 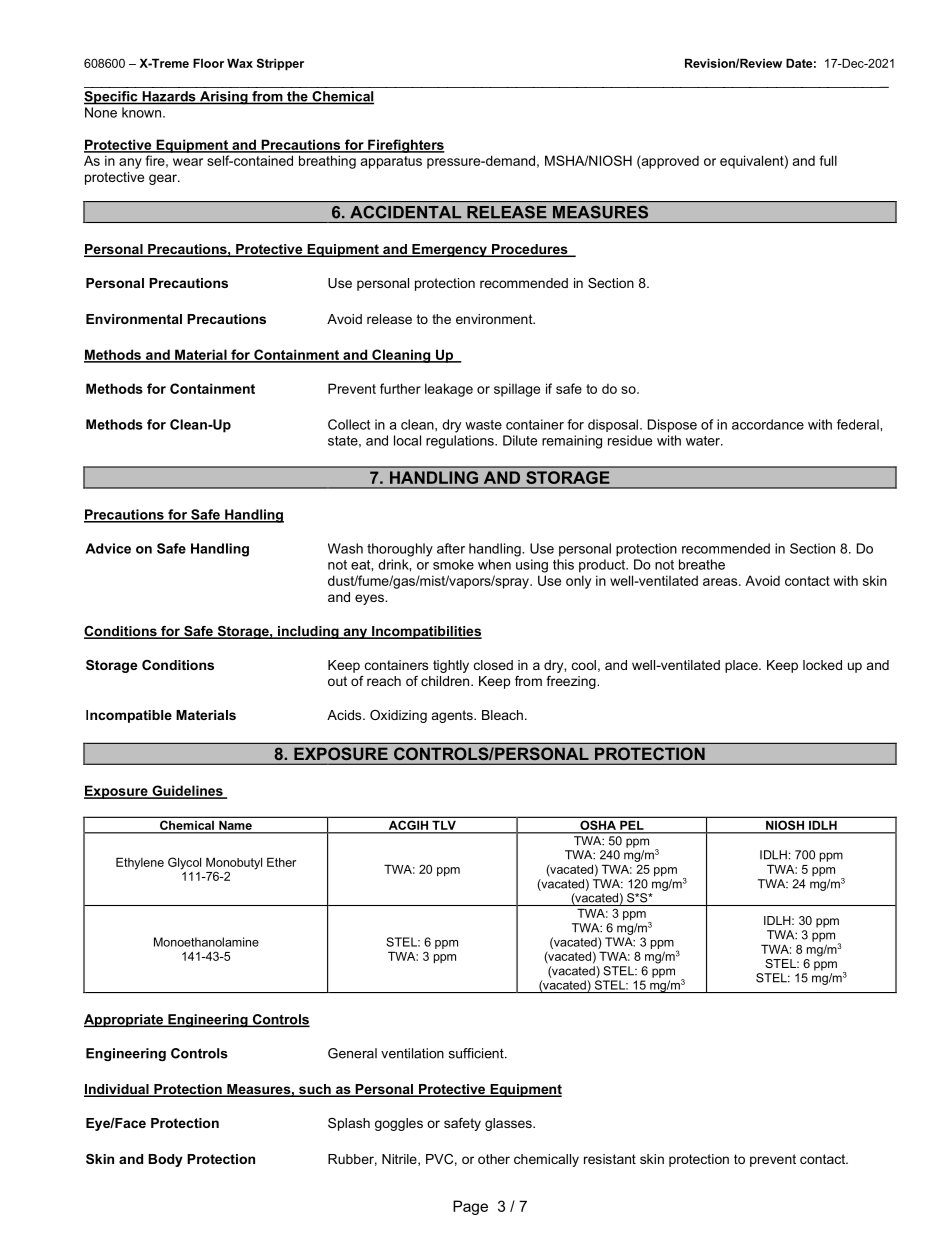 What do you see at coordinates (494, 1159) in the screenshot?
I see `other` at bounding box center [494, 1159].
